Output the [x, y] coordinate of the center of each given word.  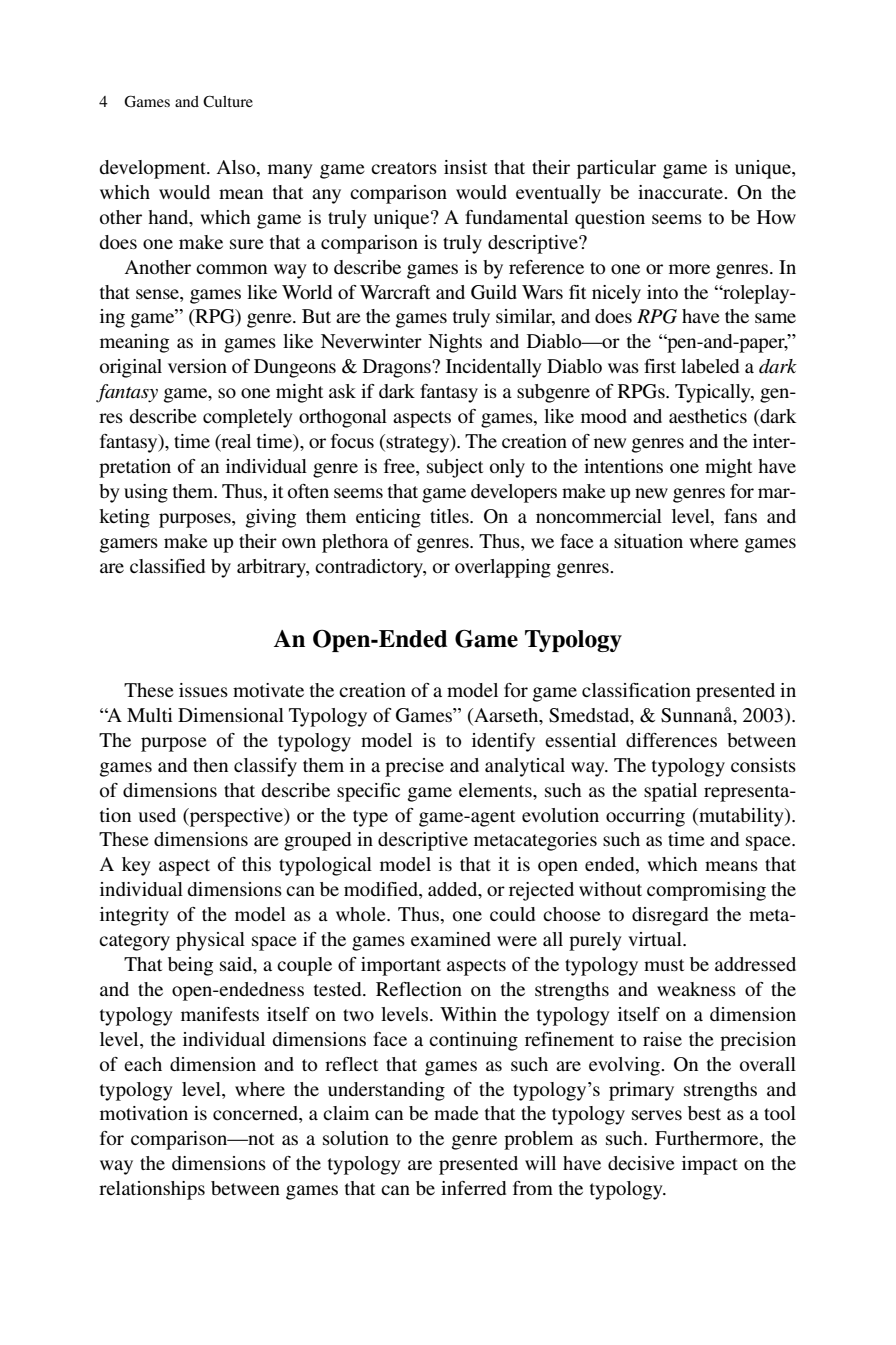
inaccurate [681, 192]
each [143, 1064]
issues [203, 690]
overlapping [503, 568]
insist [465, 167]
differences [671, 740]
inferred [473, 1188]
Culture [228, 101]
